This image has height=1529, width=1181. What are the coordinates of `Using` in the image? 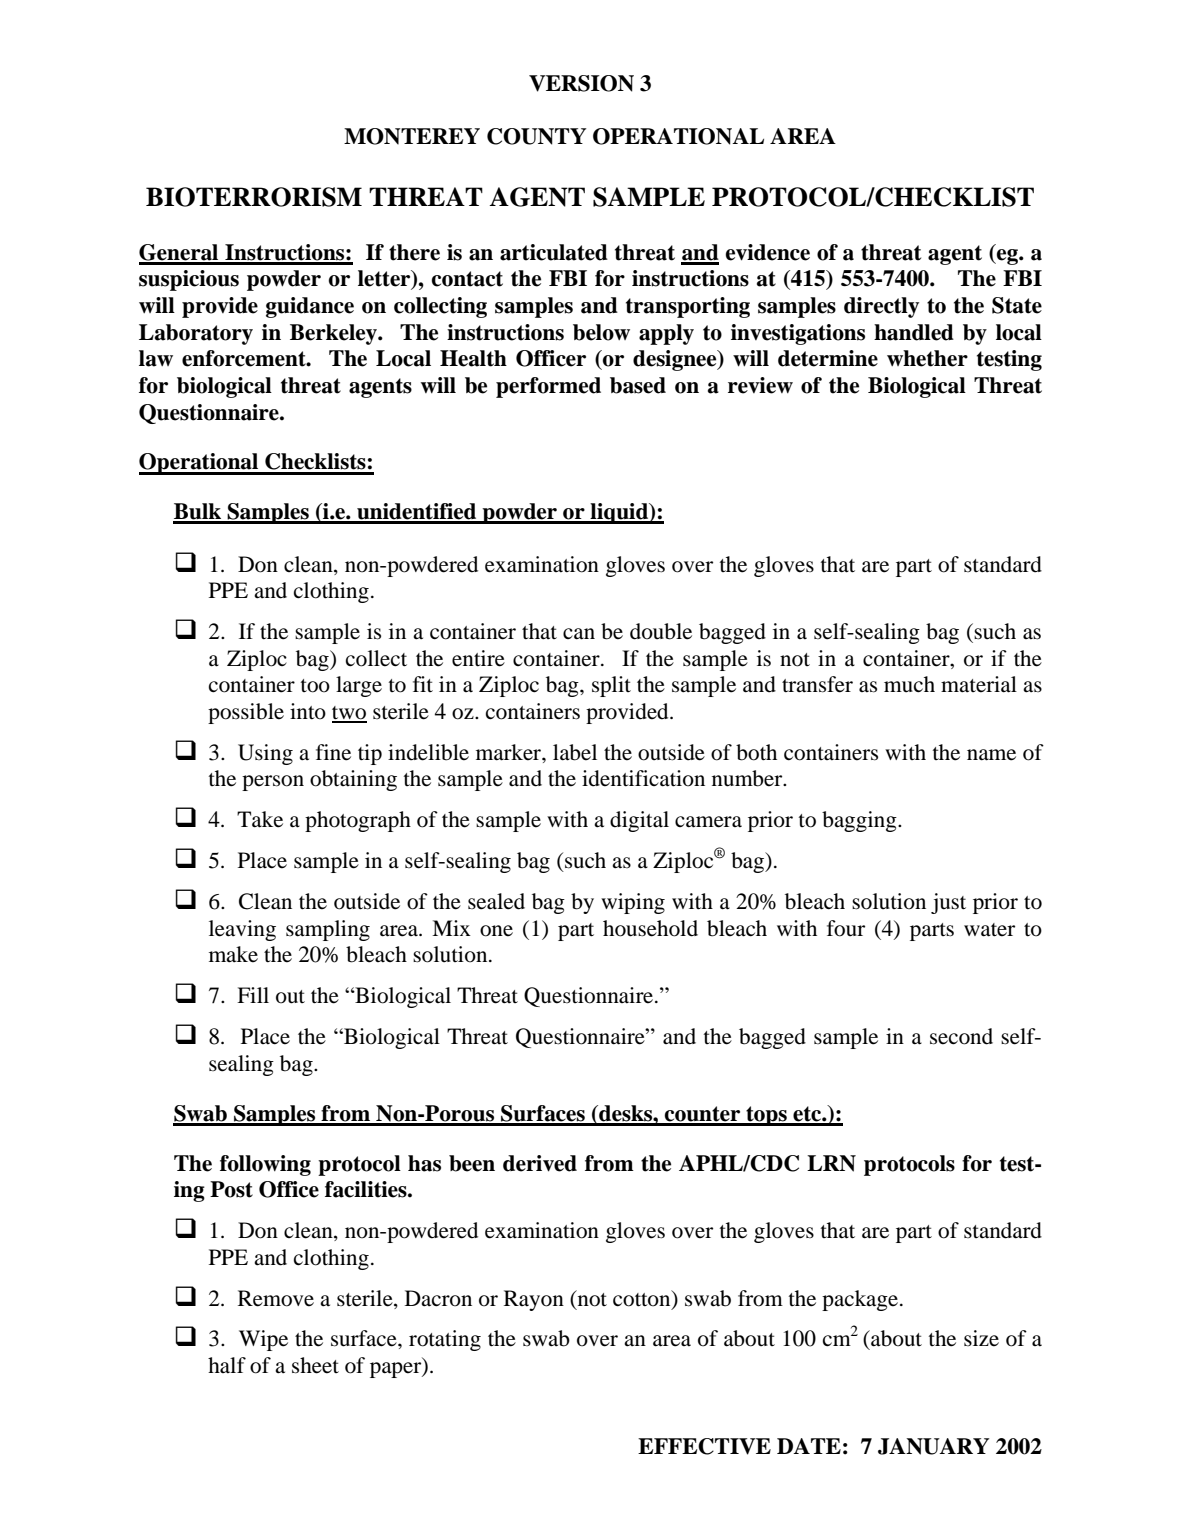 It's located at (265, 754).
